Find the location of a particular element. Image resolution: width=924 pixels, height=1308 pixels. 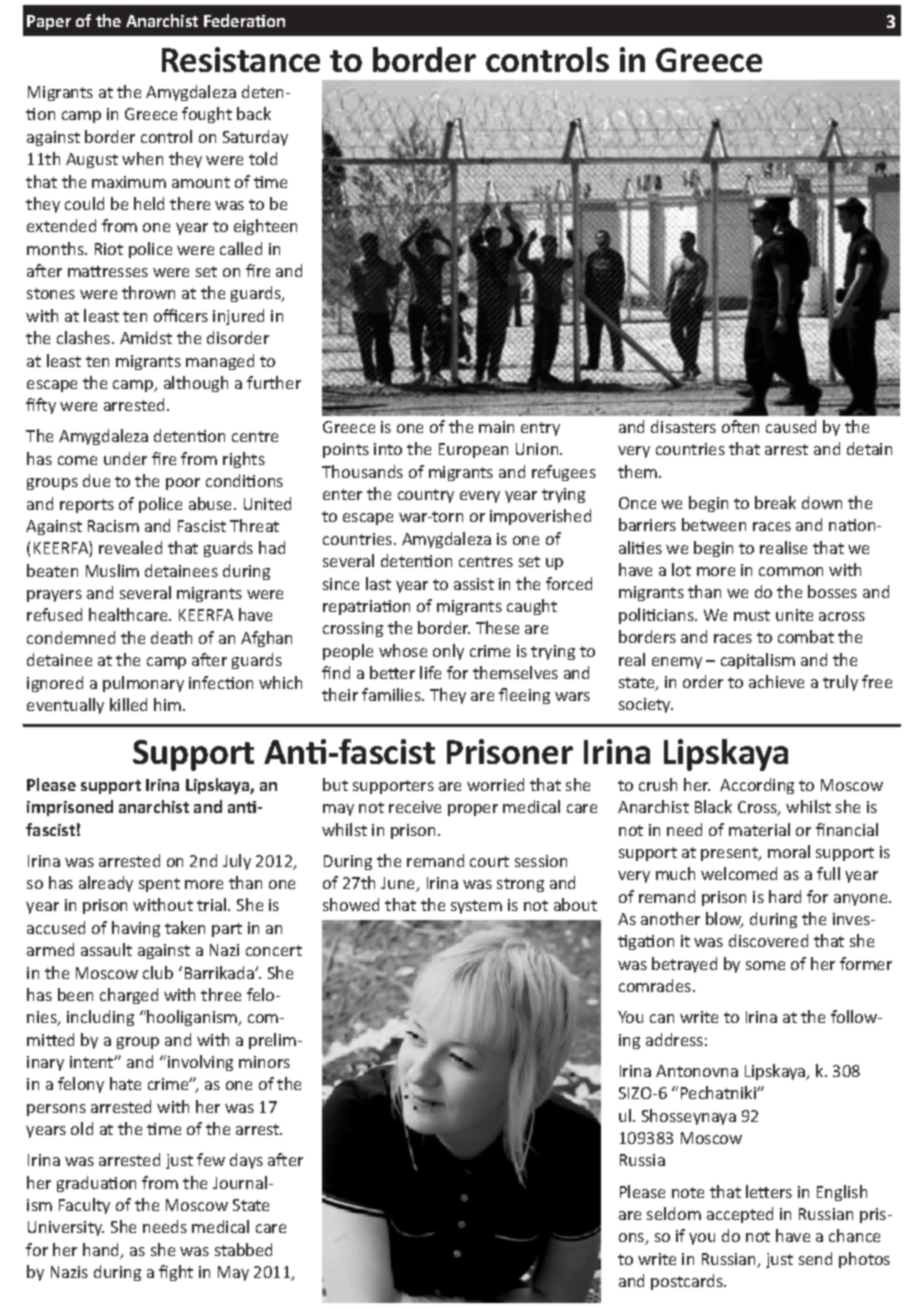

death is located at coordinates (171, 637).
